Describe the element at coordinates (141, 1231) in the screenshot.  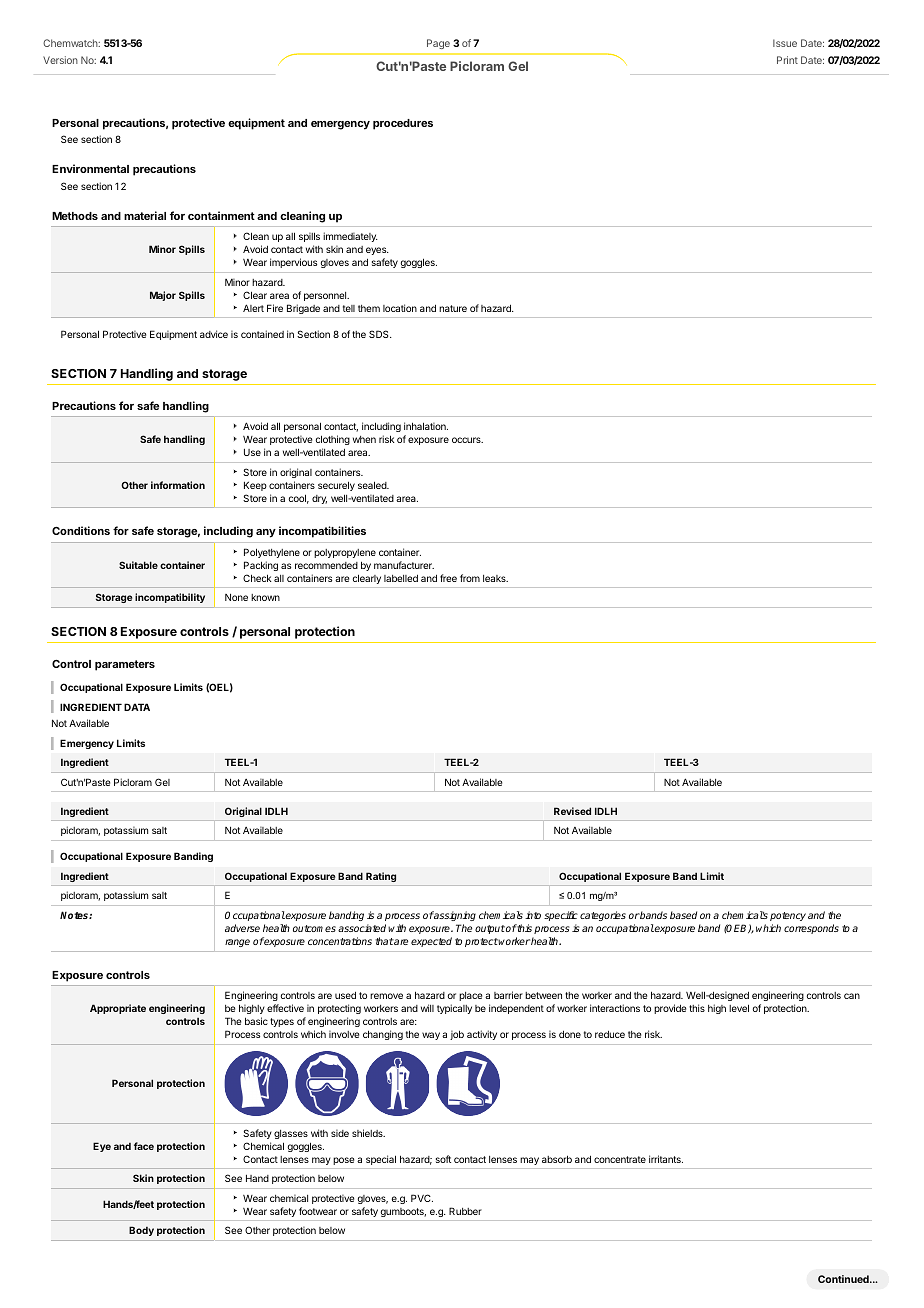
I see `Body` at that location.
